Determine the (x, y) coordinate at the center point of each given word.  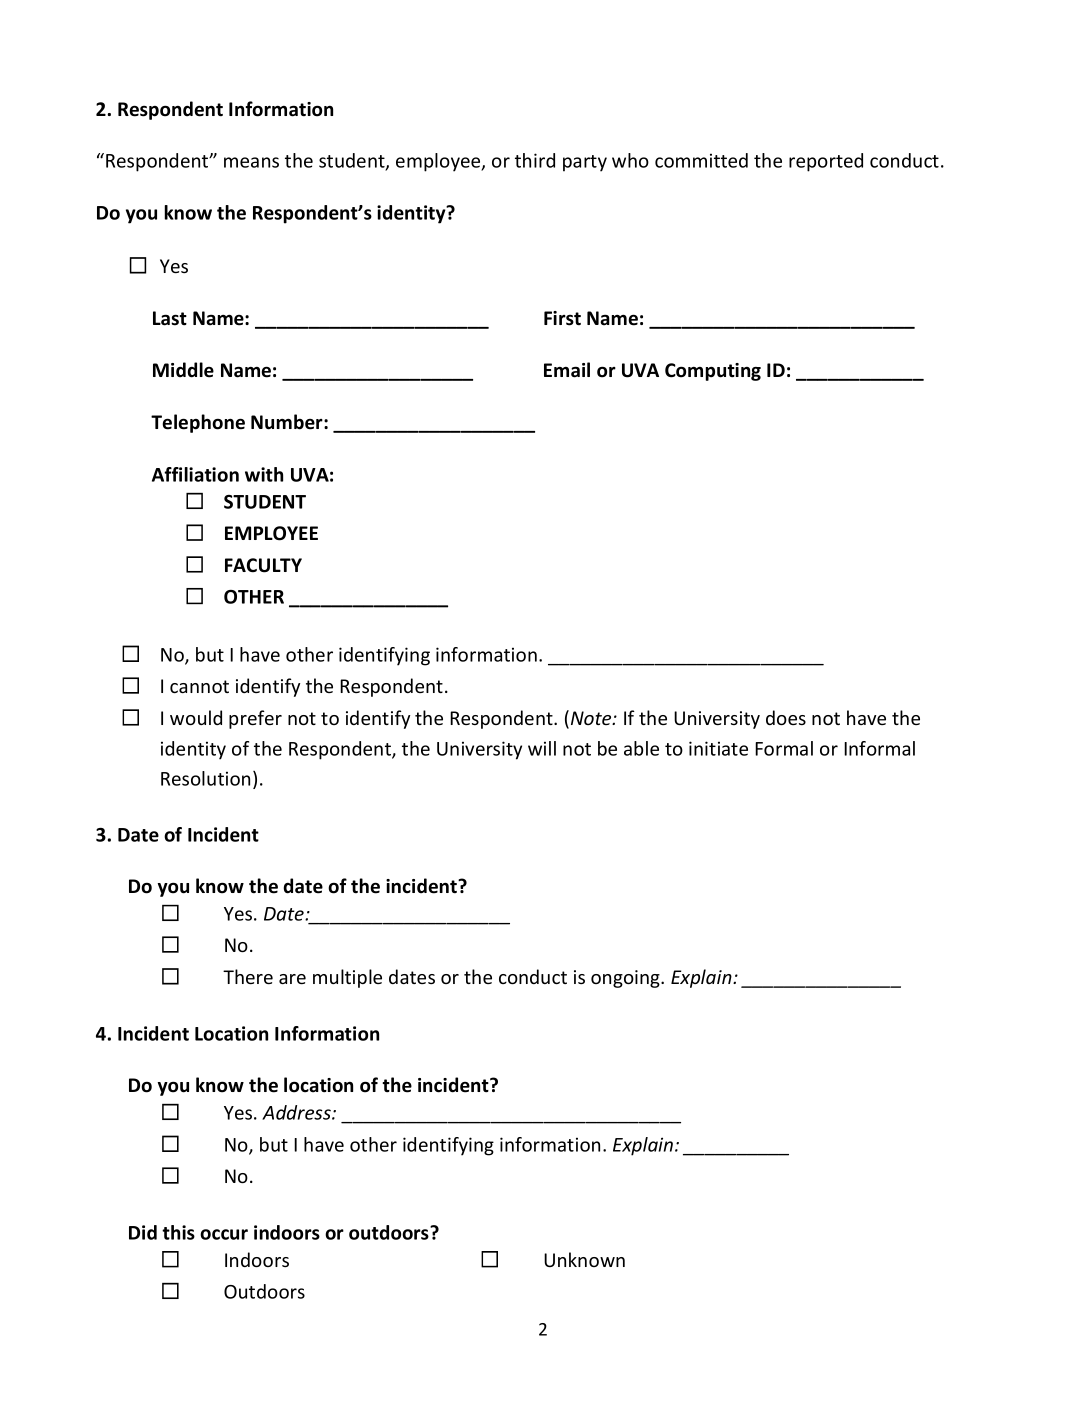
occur (224, 1234)
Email (567, 370)
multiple (347, 978)
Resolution (205, 778)
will (542, 748)
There (248, 976)
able (641, 748)
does (786, 717)
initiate (718, 748)
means (251, 162)
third (535, 160)
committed (701, 160)
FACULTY (263, 565)
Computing (713, 372)
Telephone (198, 423)
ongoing (626, 979)
